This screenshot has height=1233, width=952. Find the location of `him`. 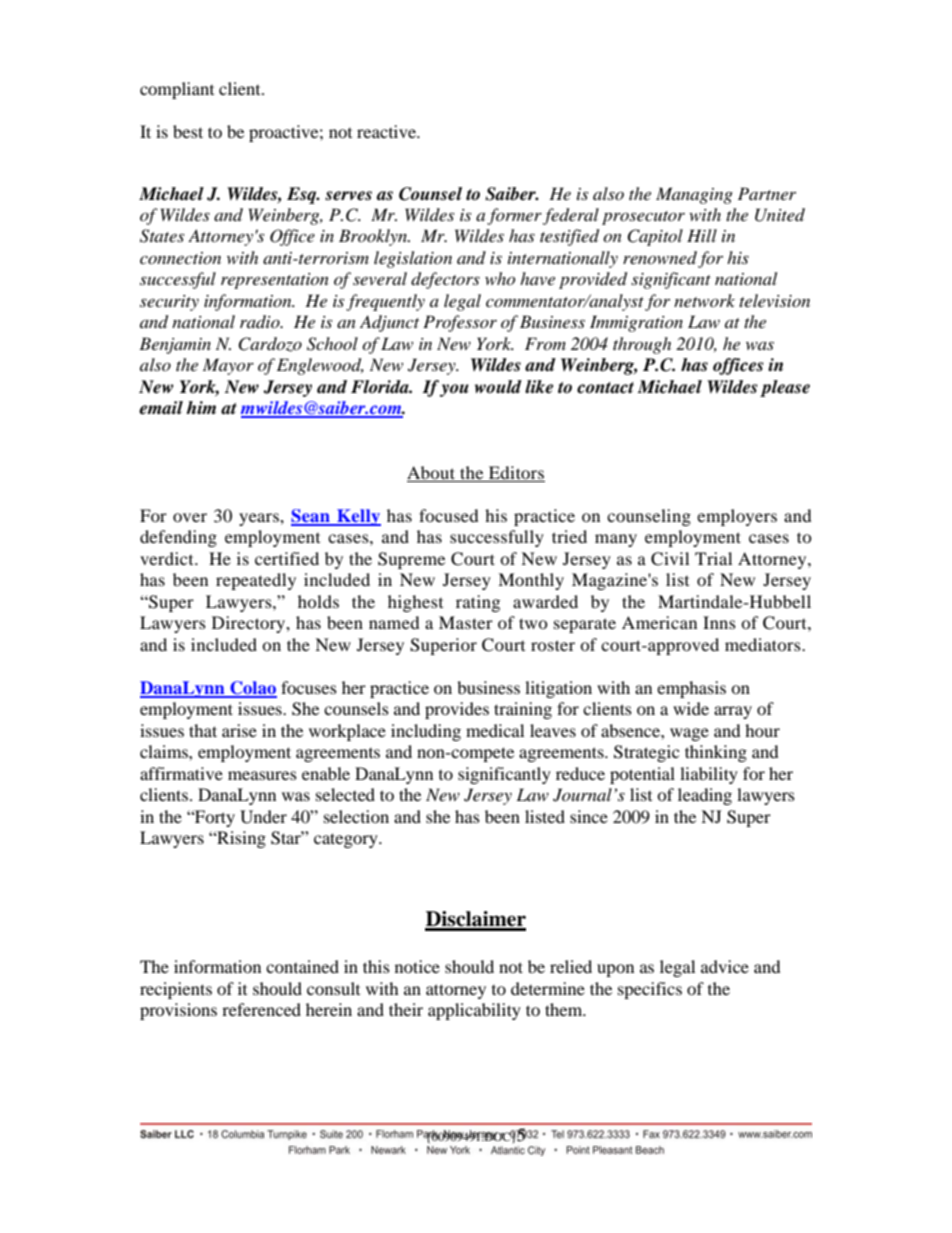

him is located at coordinates (201, 407).
